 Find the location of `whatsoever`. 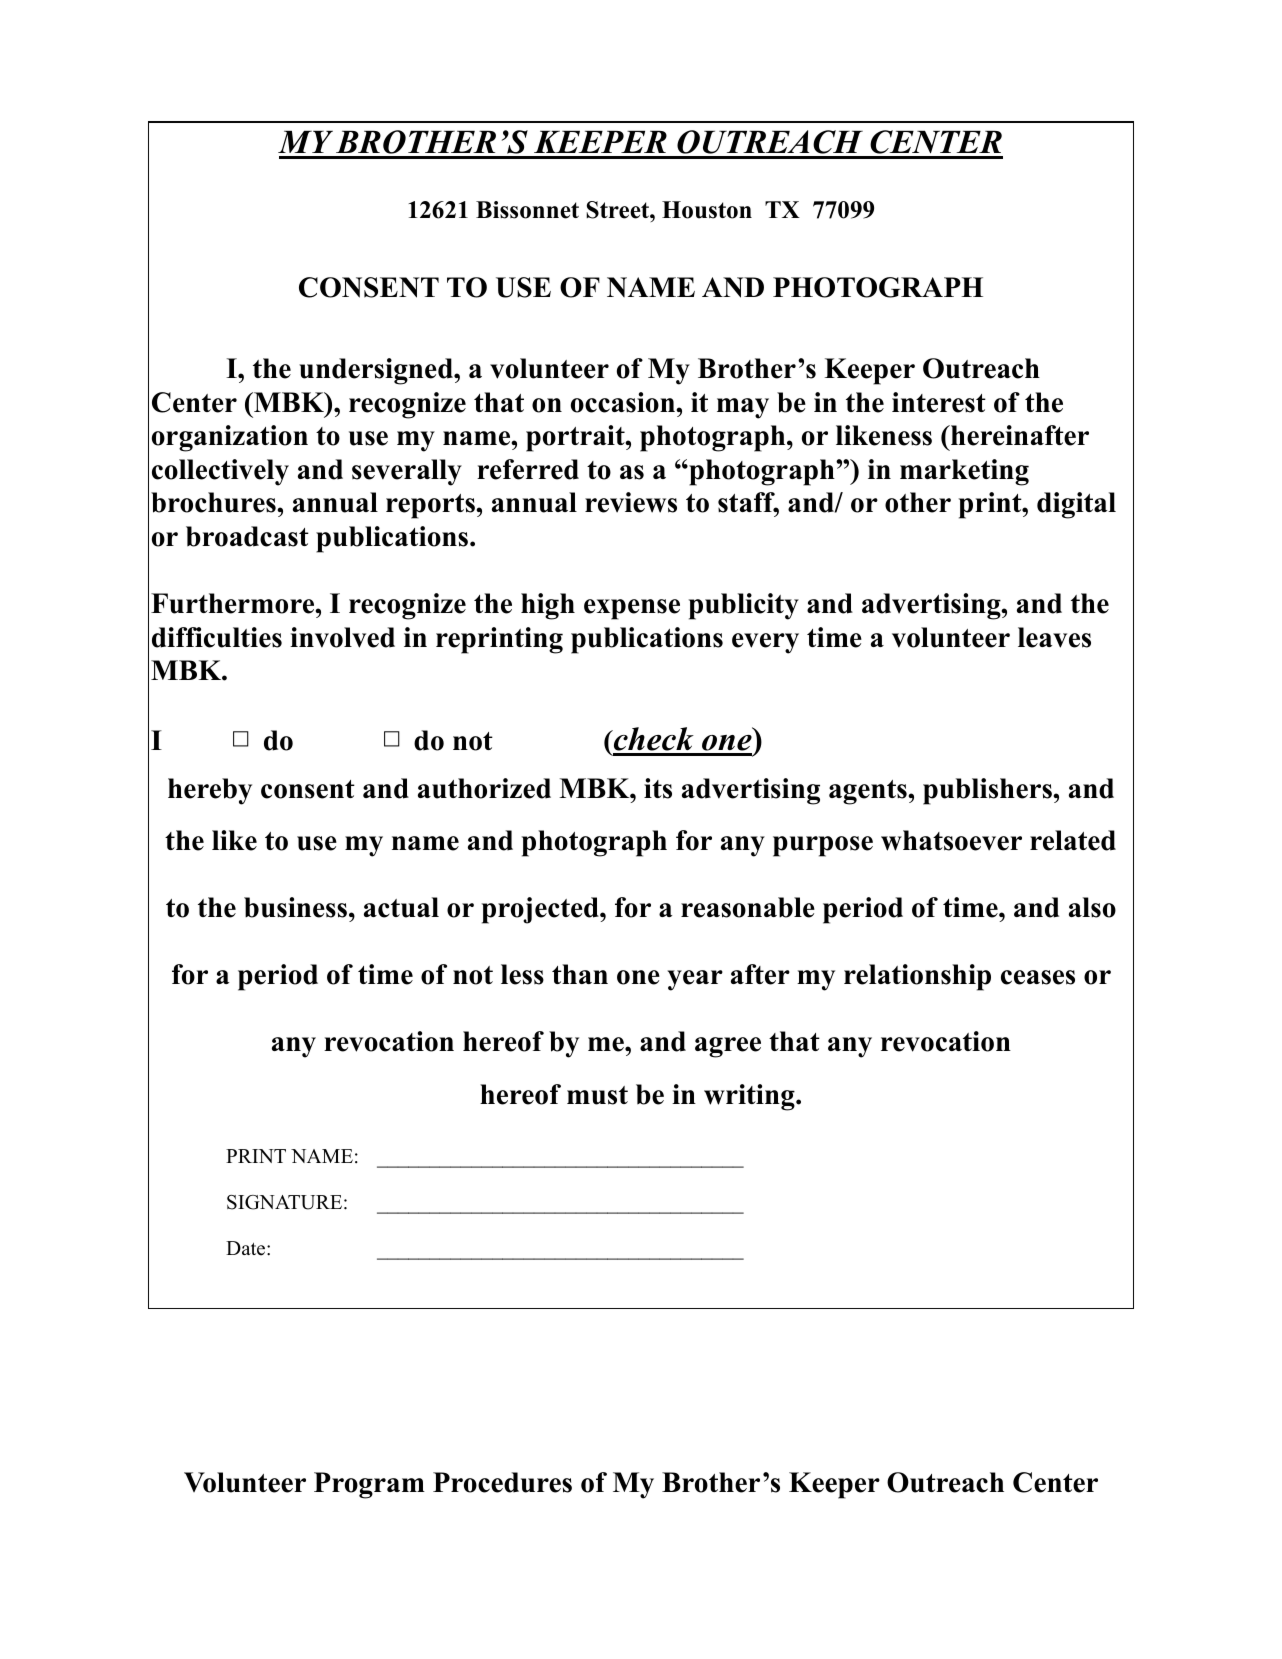

whatsoever is located at coordinates (951, 840).
